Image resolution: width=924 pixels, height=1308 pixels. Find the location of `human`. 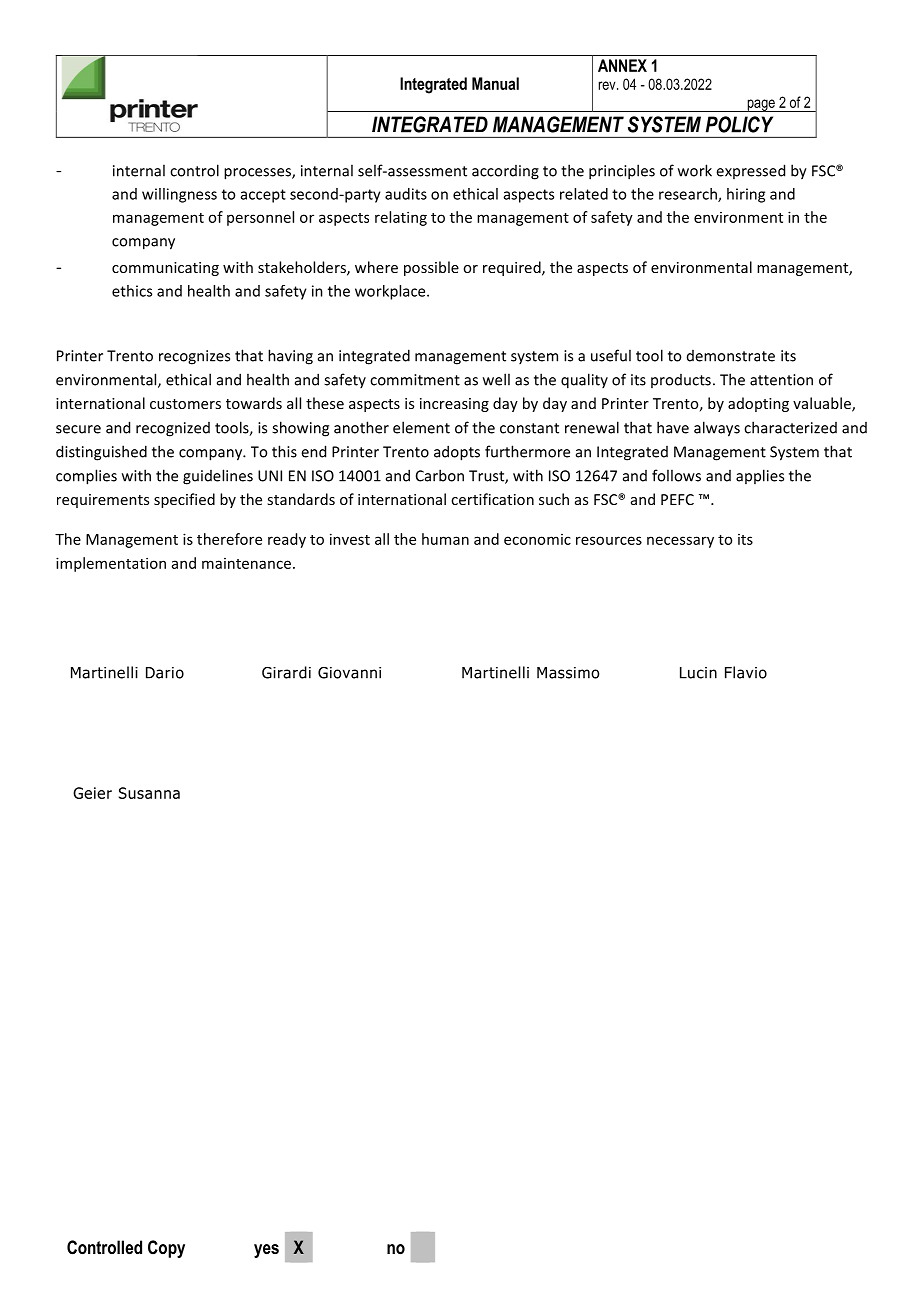

human is located at coordinates (445, 539).
